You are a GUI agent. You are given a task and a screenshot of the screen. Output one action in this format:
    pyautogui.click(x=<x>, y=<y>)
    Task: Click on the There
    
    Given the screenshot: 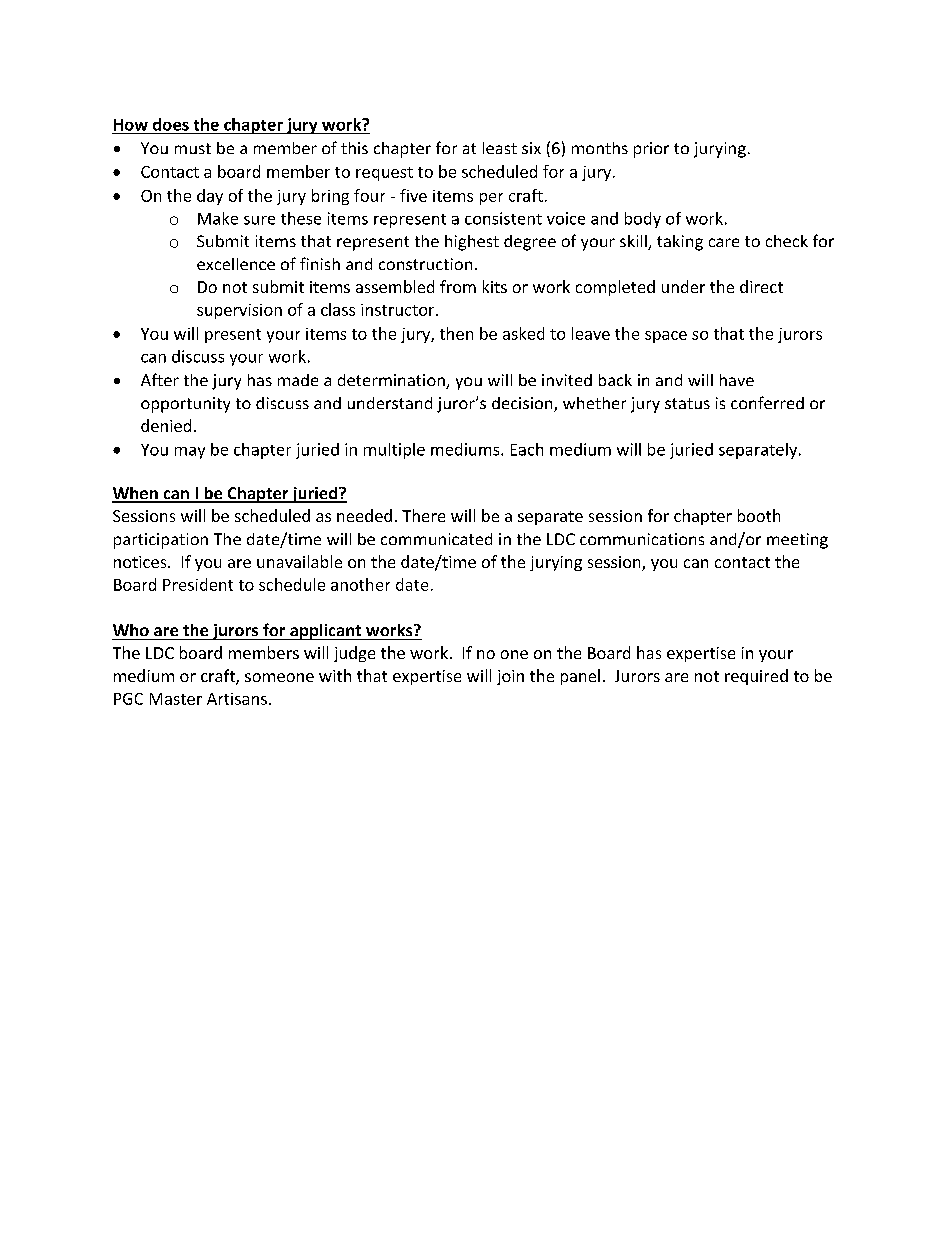 What is the action you would take?
    pyautogui.click(x=423, y=515)
